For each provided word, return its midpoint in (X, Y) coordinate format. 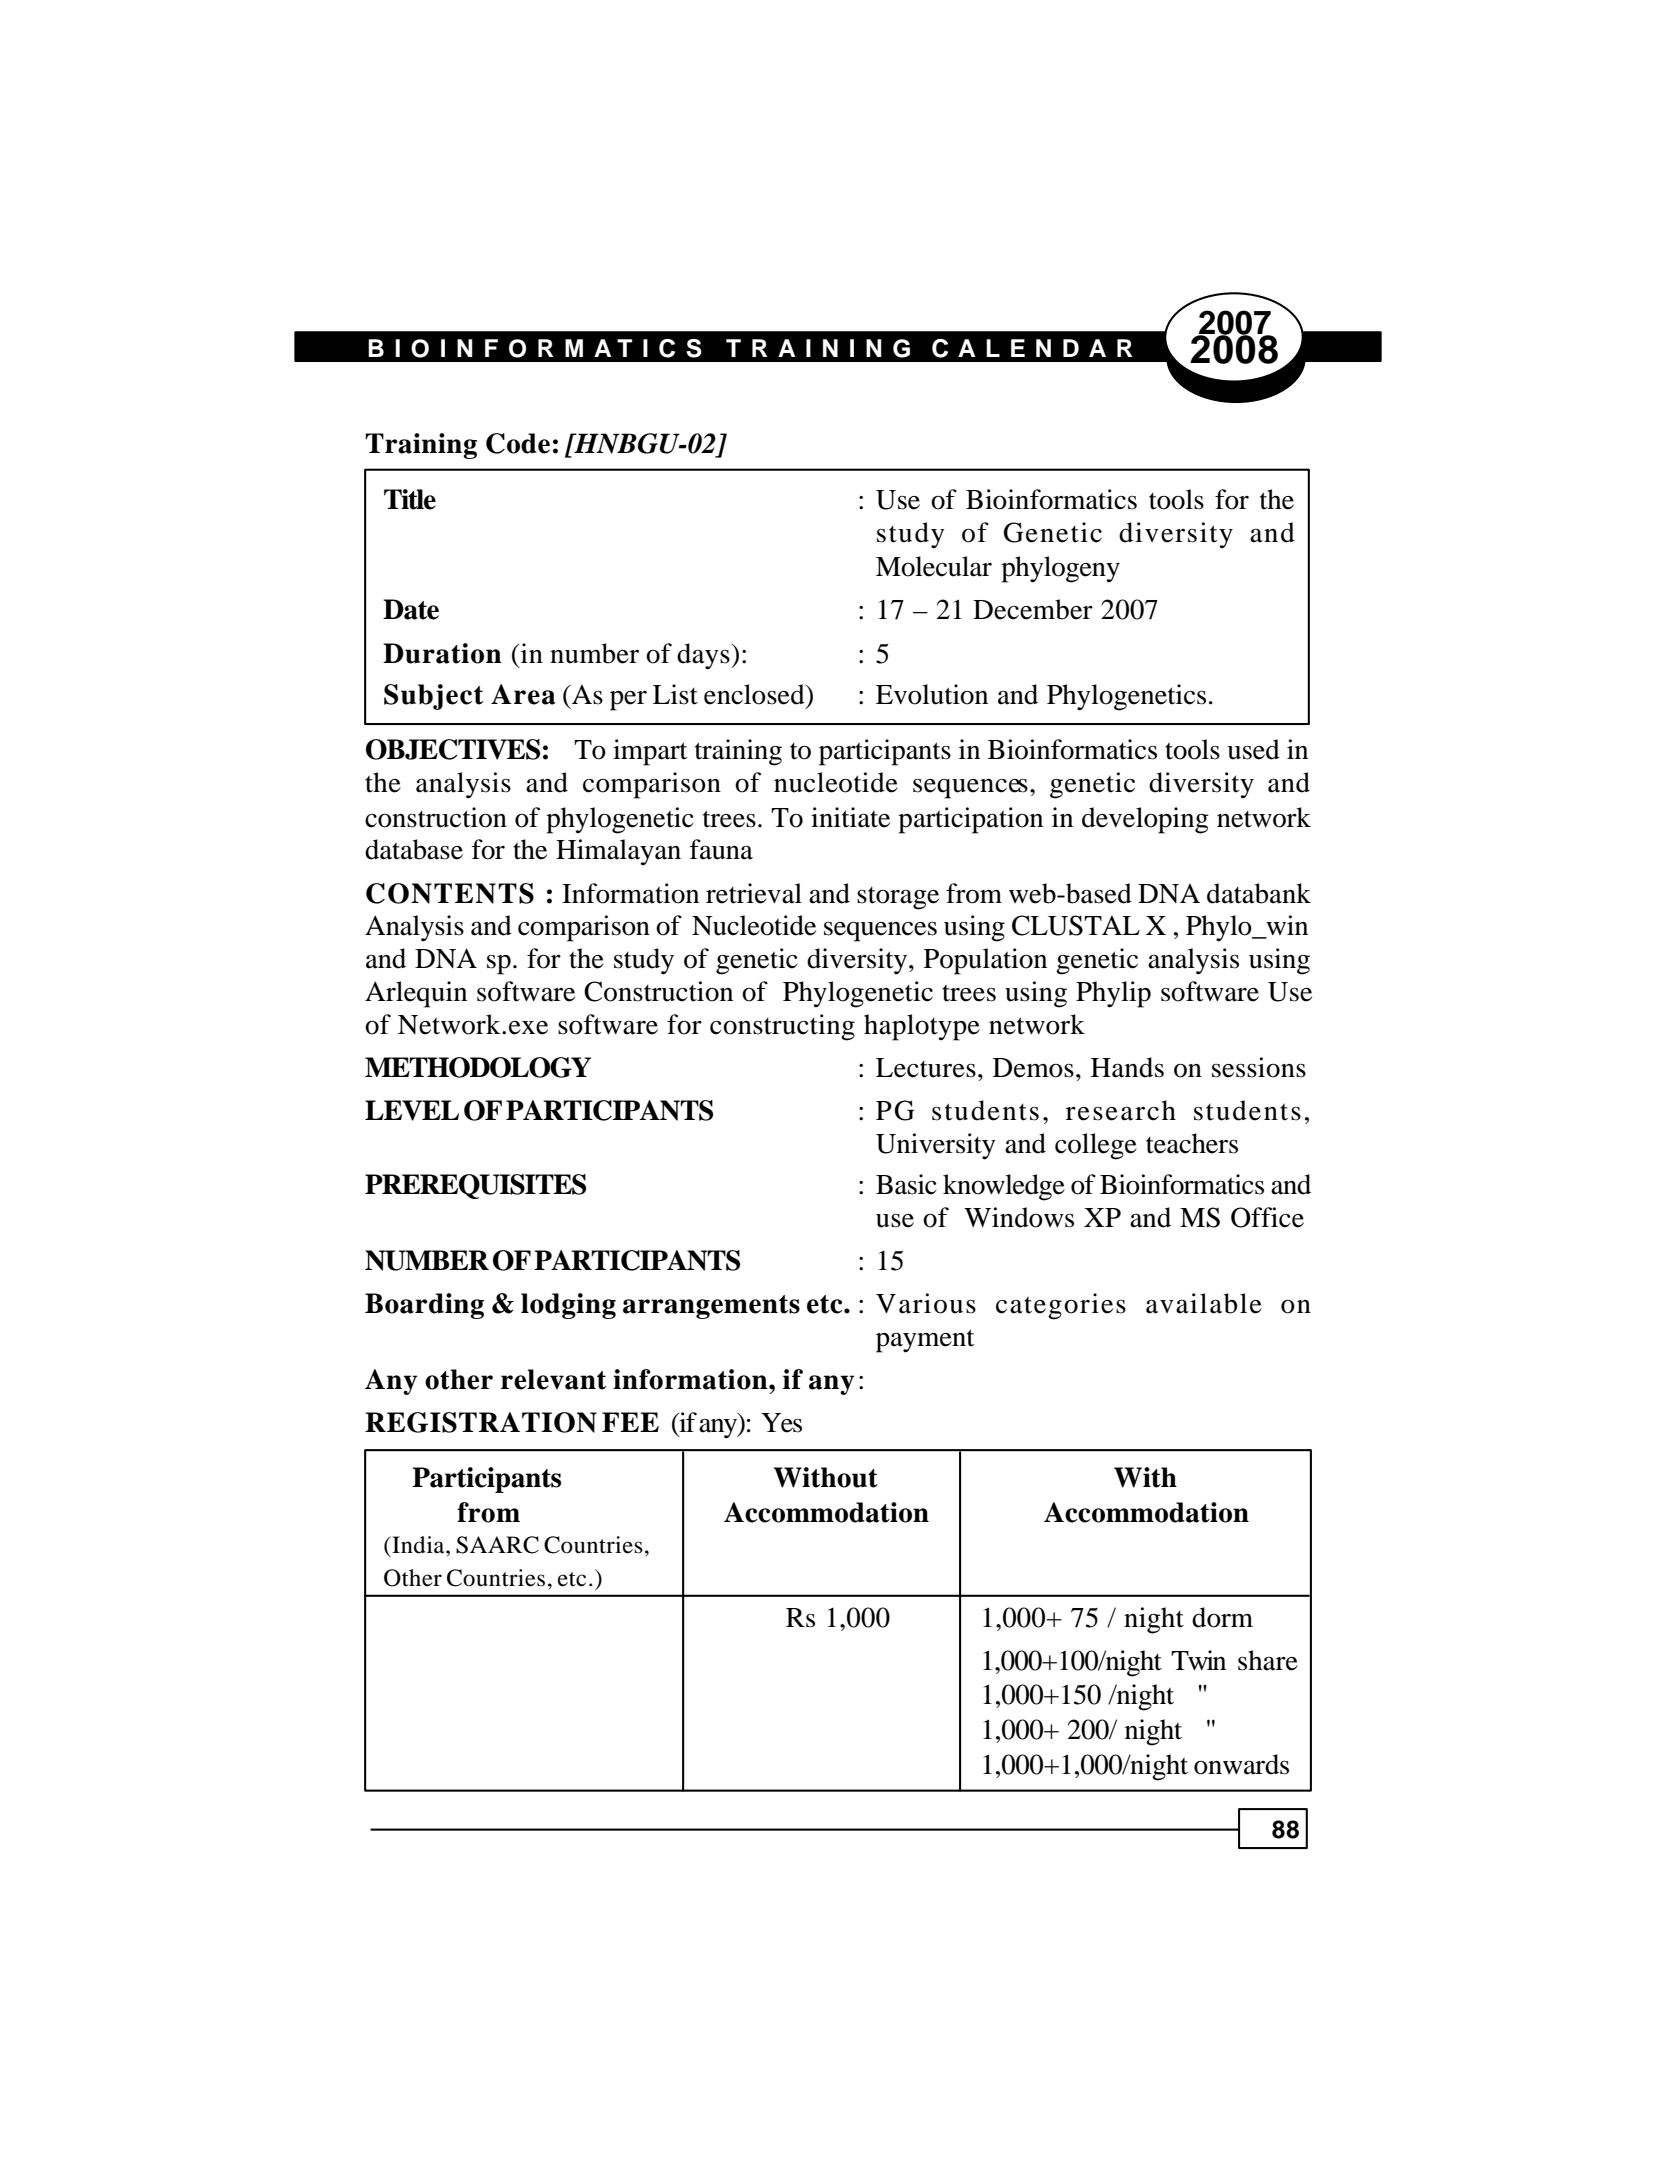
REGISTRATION (481, 1422)
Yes (781, 1423)
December (1033, 609)
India (418, 1545)
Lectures (926, 1068)
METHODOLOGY (478, 1067)
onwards (1241, 1764)
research (1121, 1110)
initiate (850, 817)
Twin (1198, 1660)
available (1204, 1303)
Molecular (934, 566)
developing (1145, 820)
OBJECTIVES (453, 749)
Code (518, 443)
